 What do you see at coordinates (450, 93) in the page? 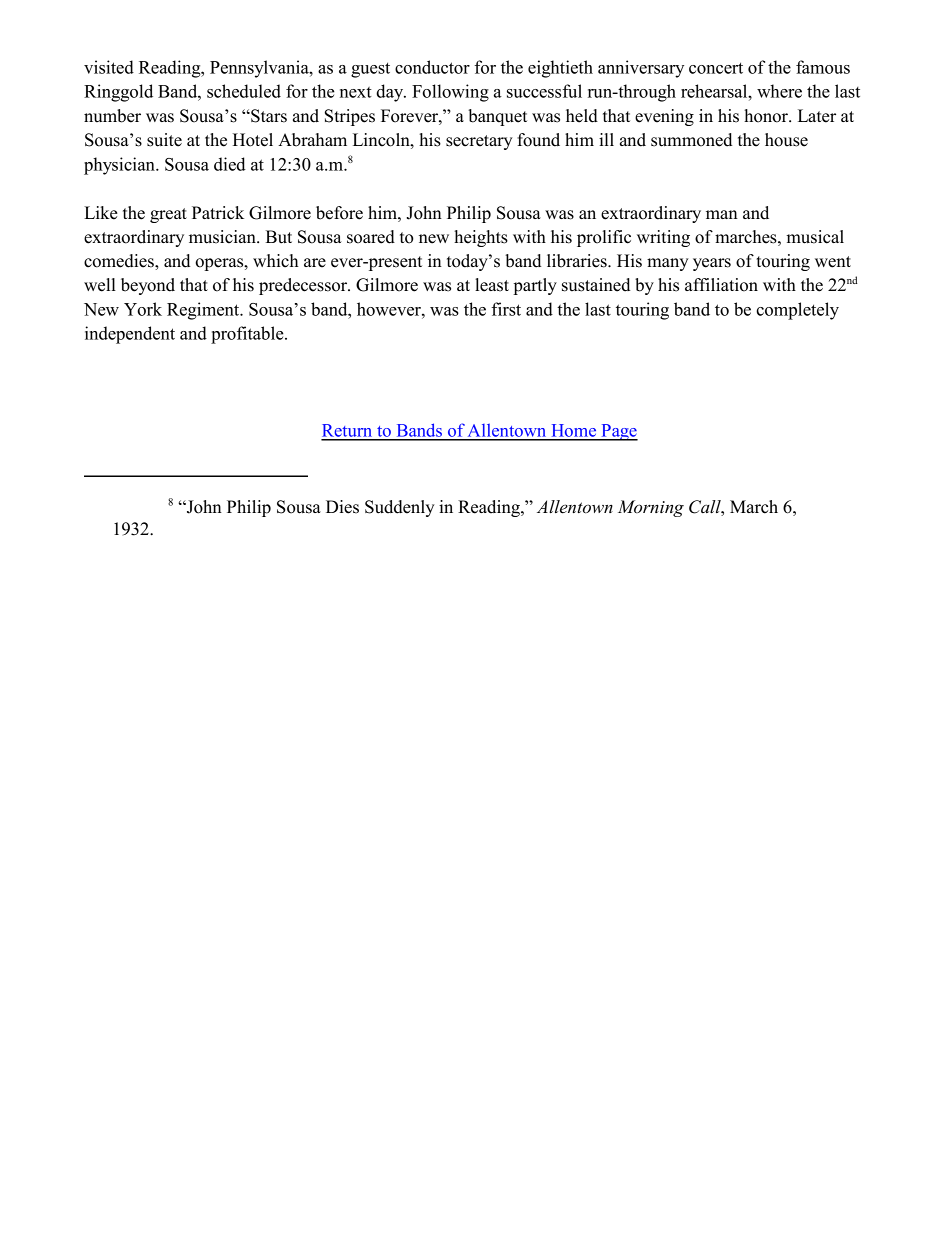
I see `Following` at bounding box center [450, 93].
